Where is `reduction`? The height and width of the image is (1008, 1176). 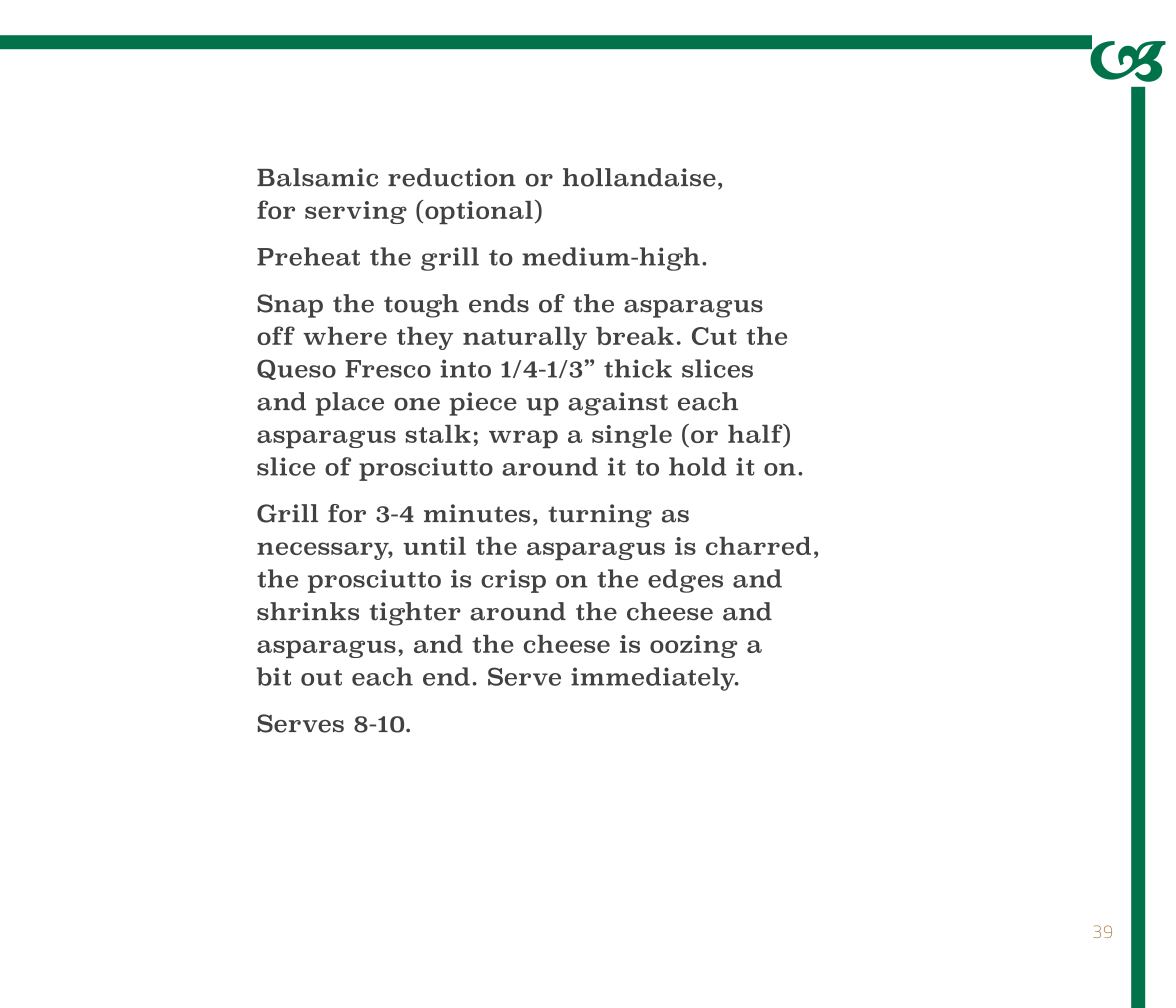
reduction is located at coordinates (452, 177).
